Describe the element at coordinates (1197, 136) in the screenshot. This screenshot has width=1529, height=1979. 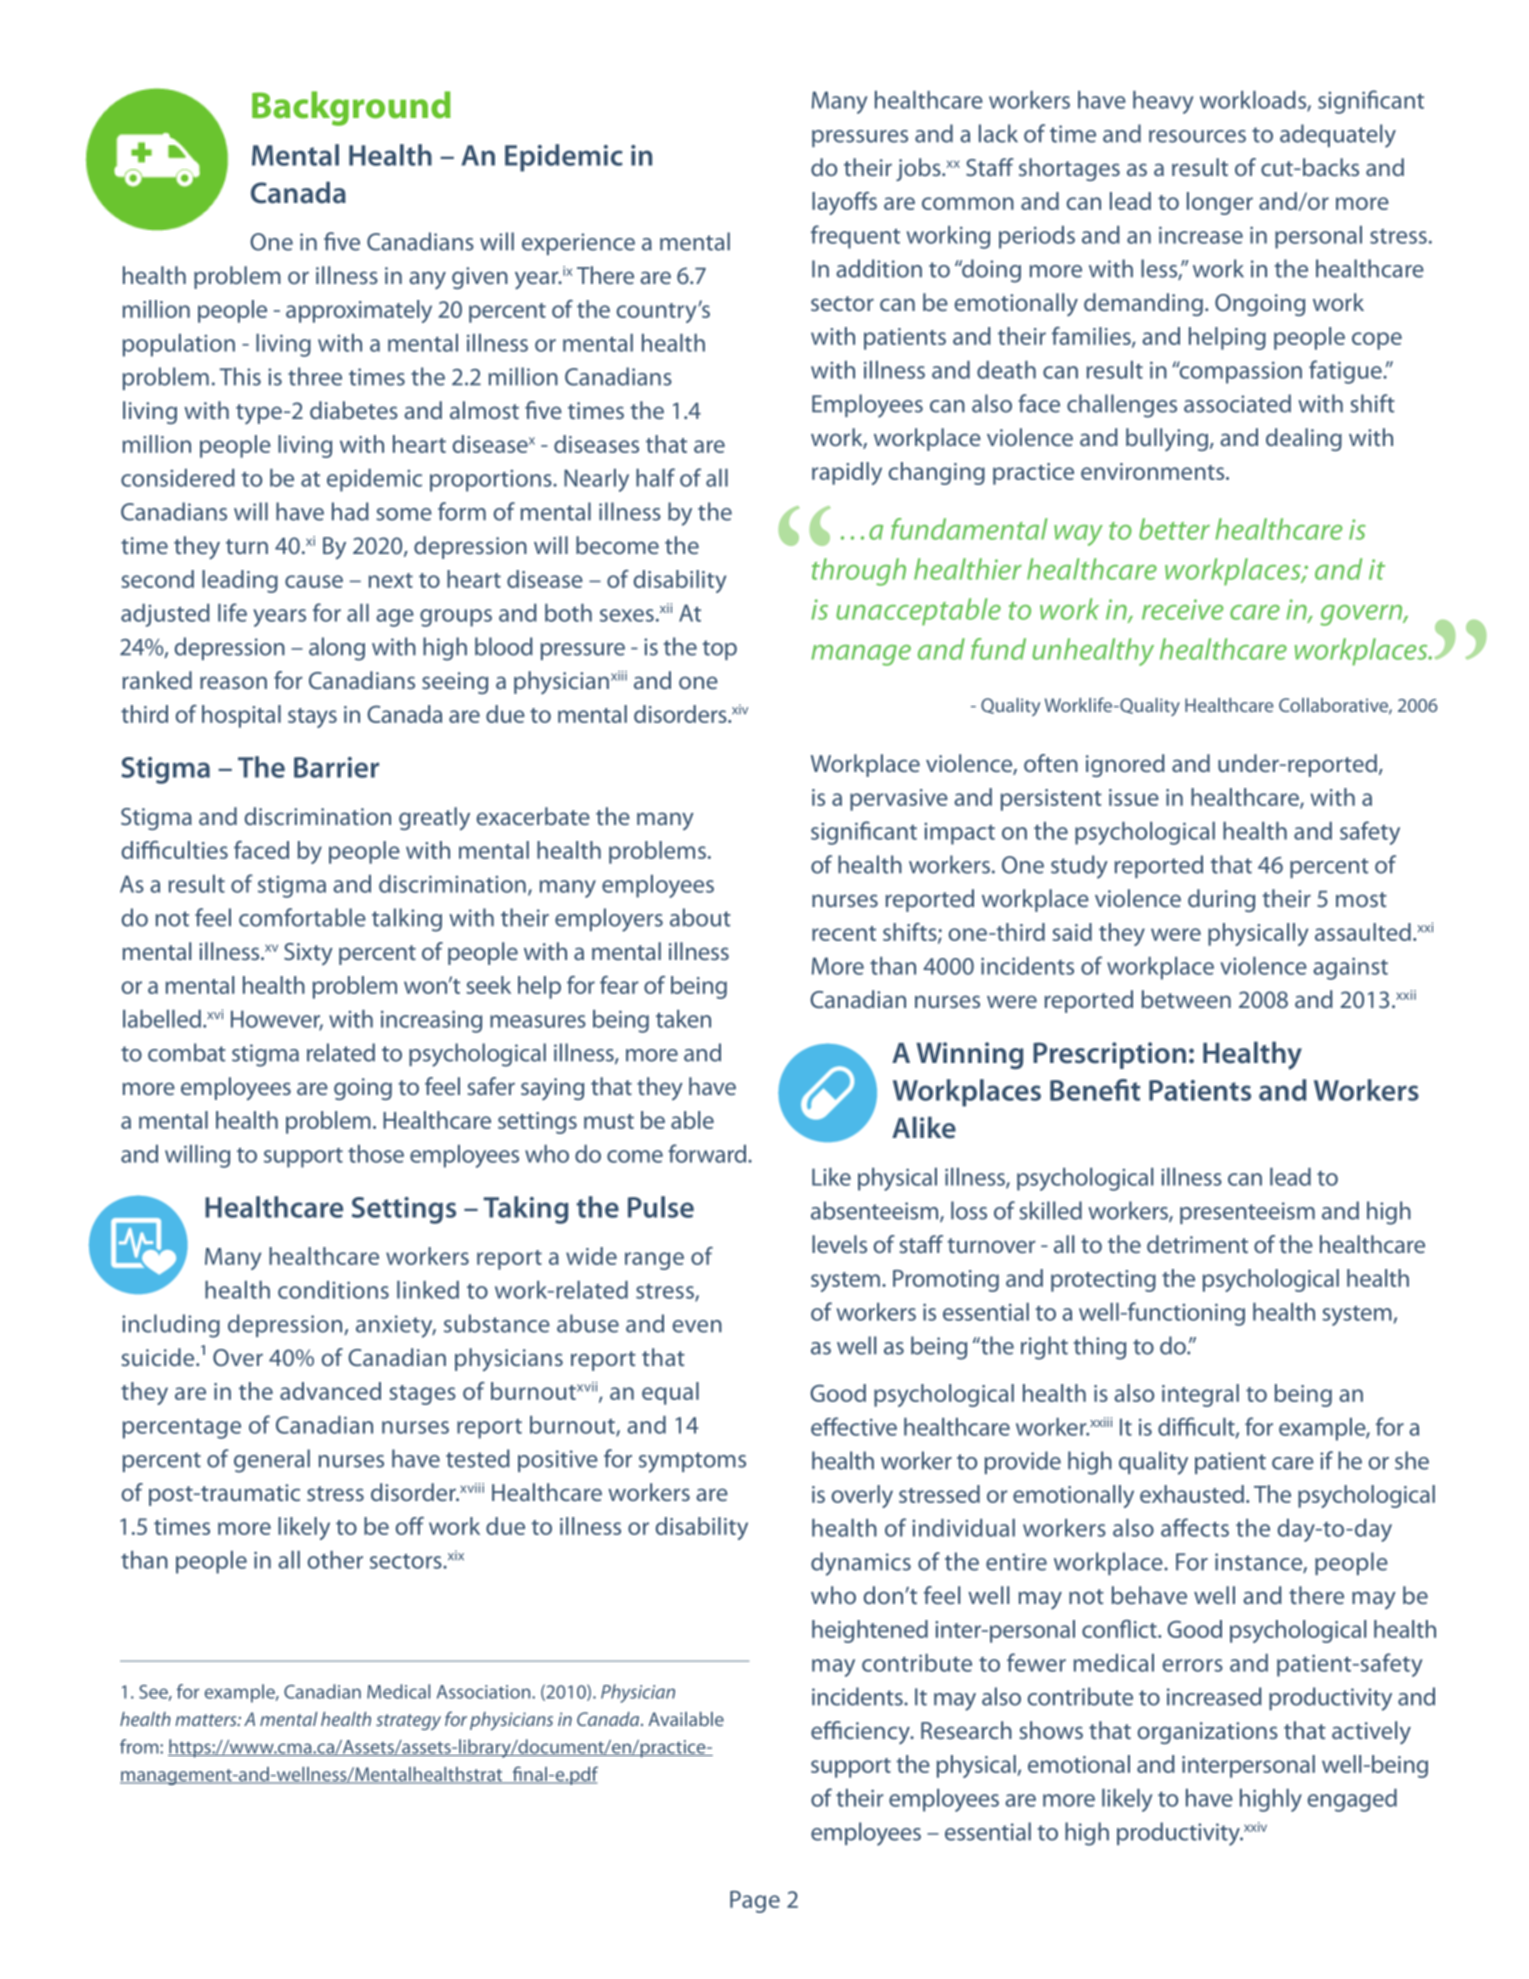
I see `resources` at that location.
